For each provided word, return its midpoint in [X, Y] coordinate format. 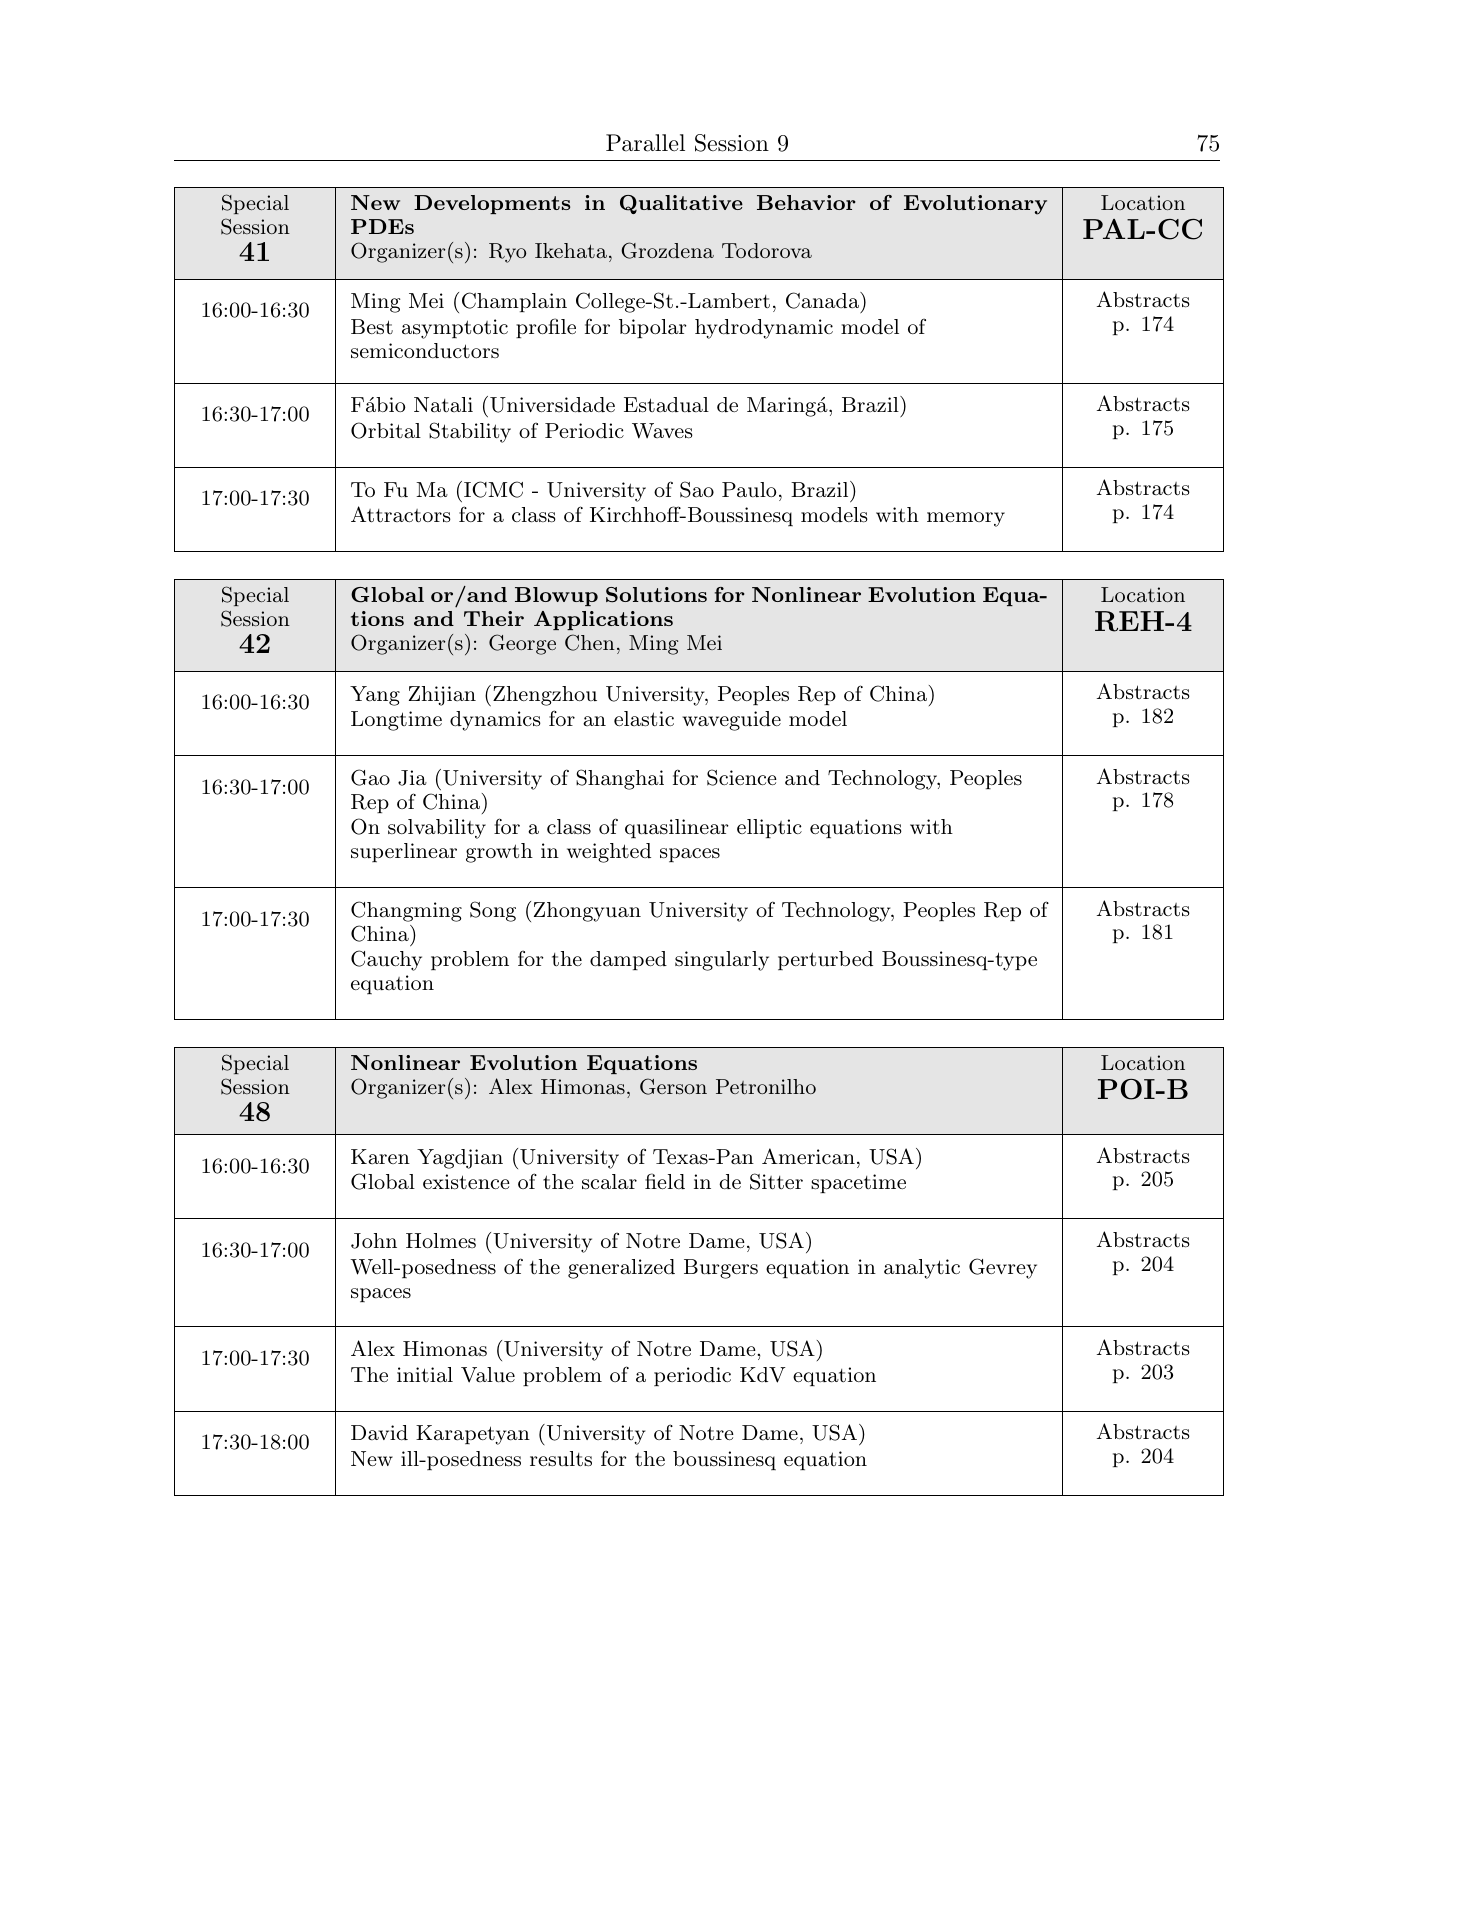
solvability [437, 829]
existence [466, 1182]
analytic [922, 1269]
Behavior [806, 202]
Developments [492, 204]
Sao [697, 489]
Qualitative [681, 204]
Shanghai [620, 779]
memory [966, 519]
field [665, 1181]
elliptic [769, 828]
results [561, 1459]
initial [425, 1375]
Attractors [401, 514]
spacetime [858, 1183]
